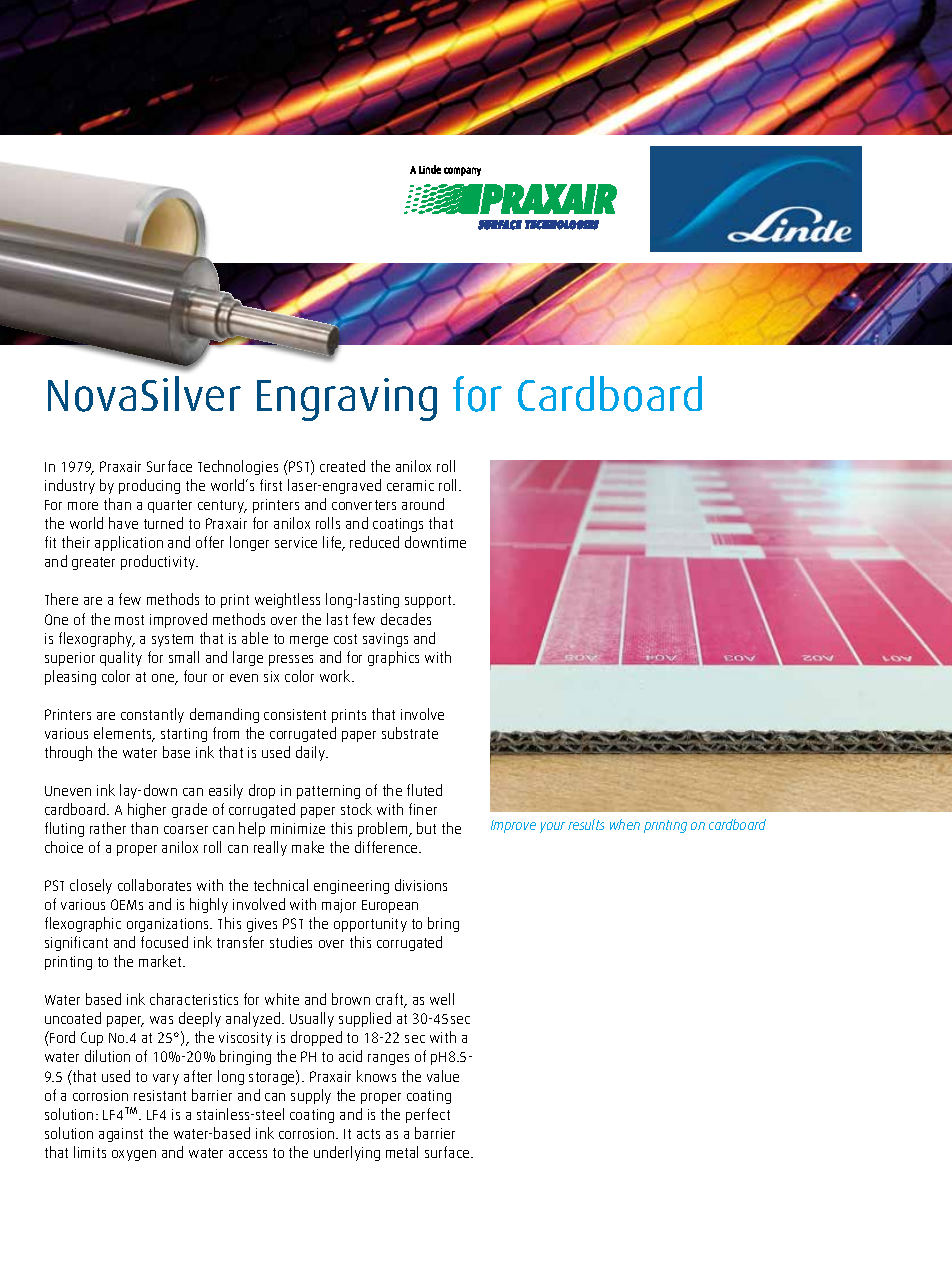  Describe the element at coordinates (410, 733) in the screenshot. I see `substrate` at that location.
